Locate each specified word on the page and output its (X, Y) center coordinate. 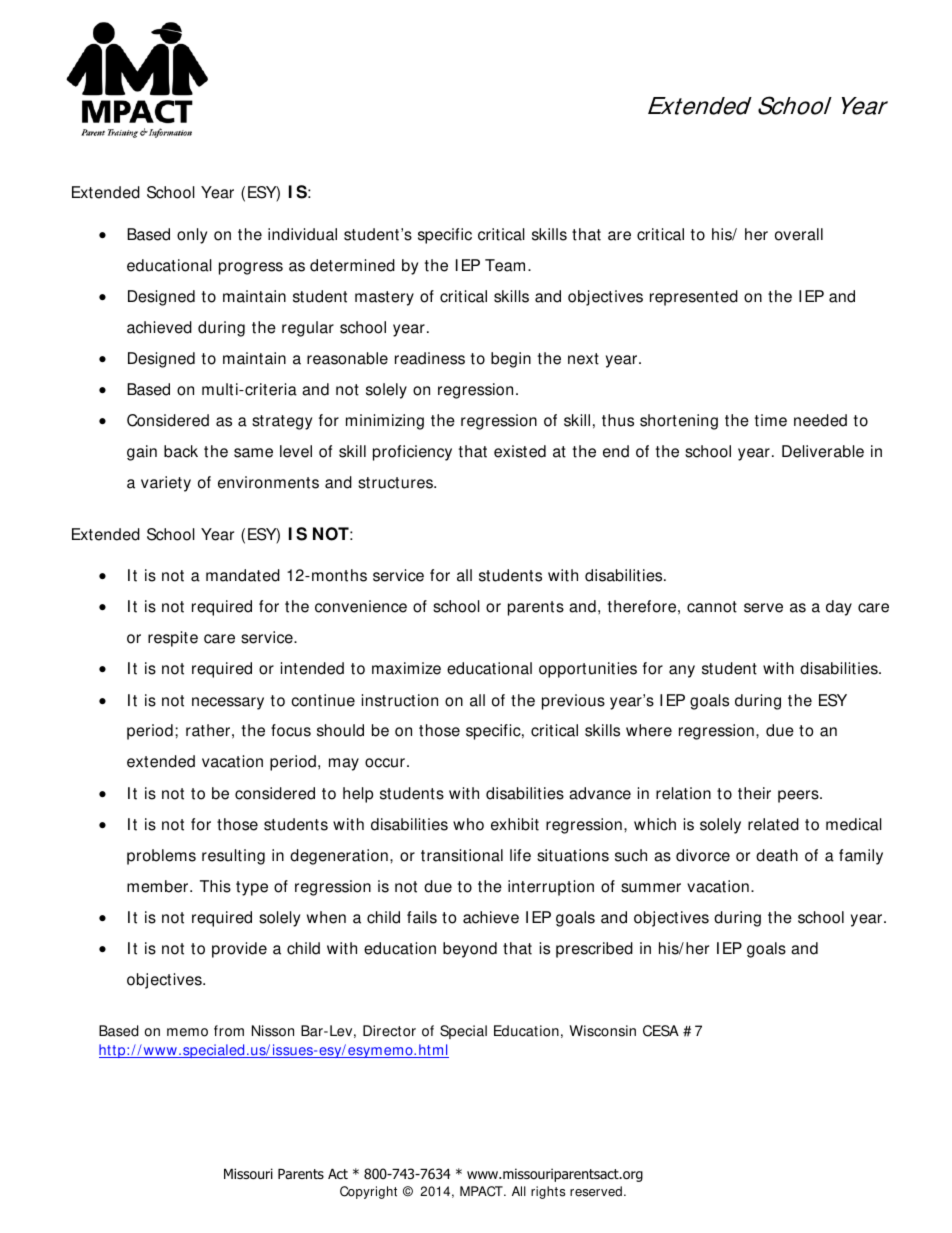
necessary (228, 703)
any (682, 671)
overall (799, 234)
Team (505, 265)
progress (251, 268)
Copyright (368, 1192)
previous (573, 702)
